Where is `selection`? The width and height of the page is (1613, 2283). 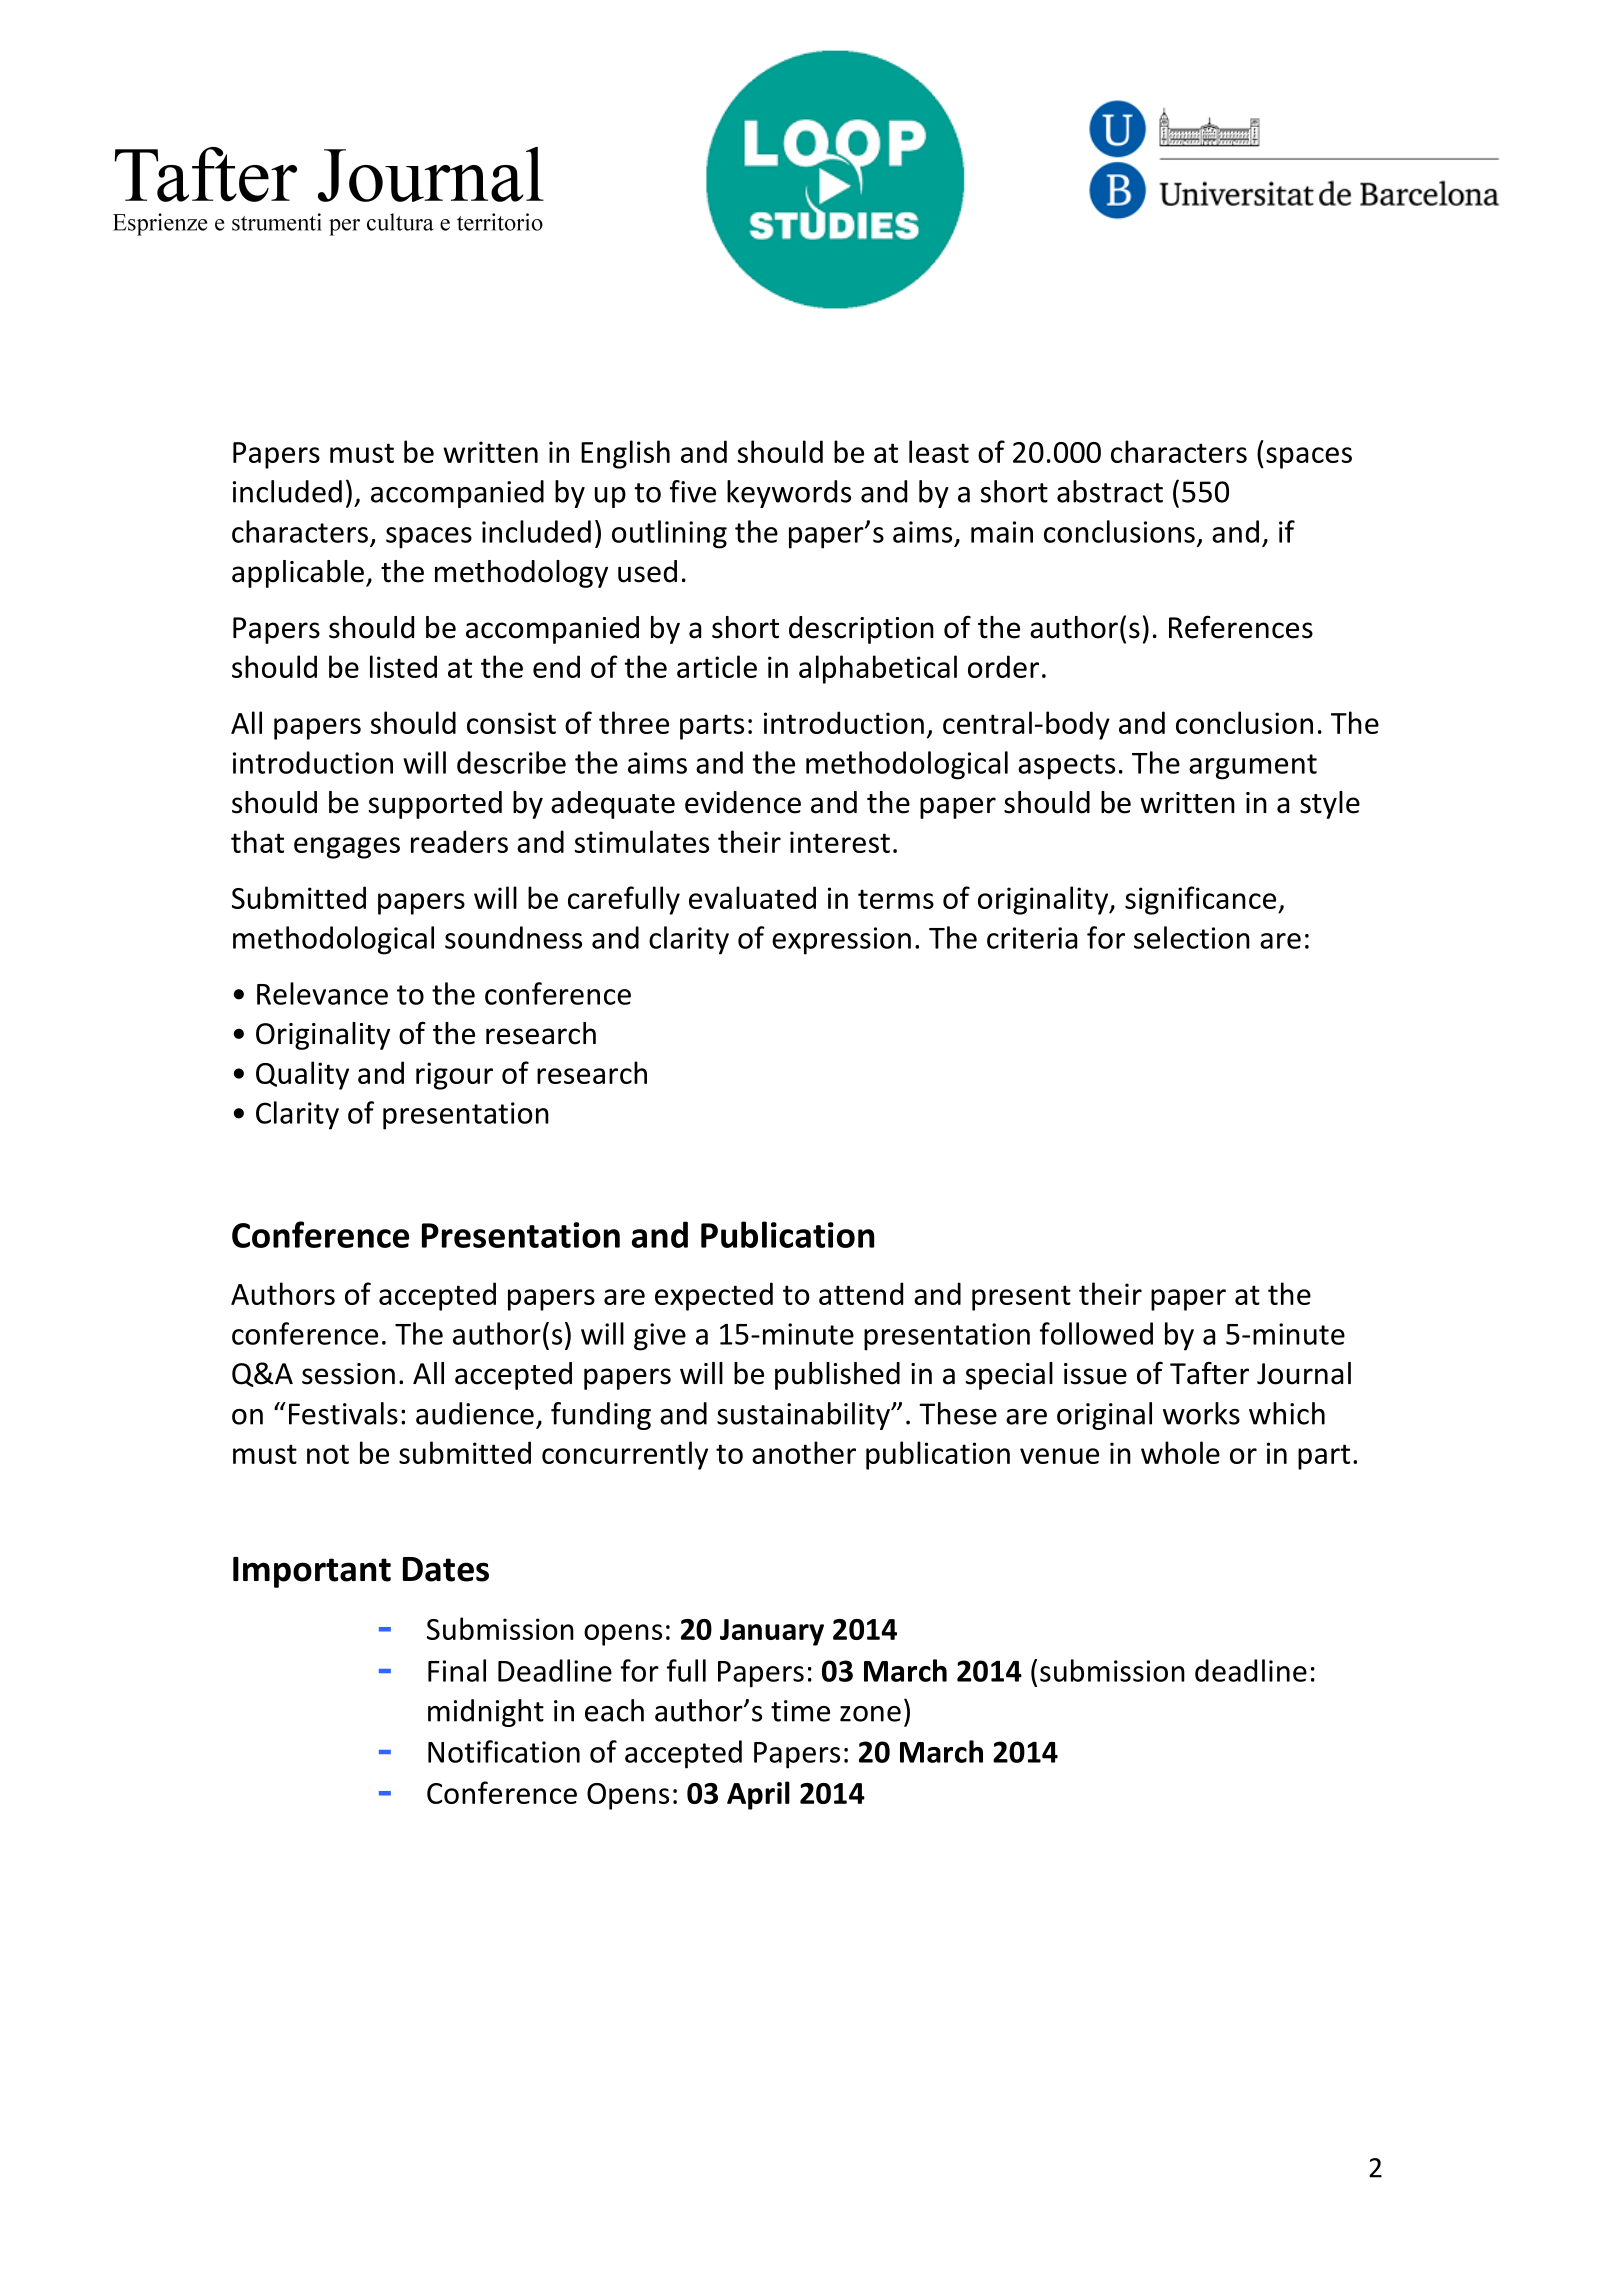
selection is located at coordinates (1192, 937).
